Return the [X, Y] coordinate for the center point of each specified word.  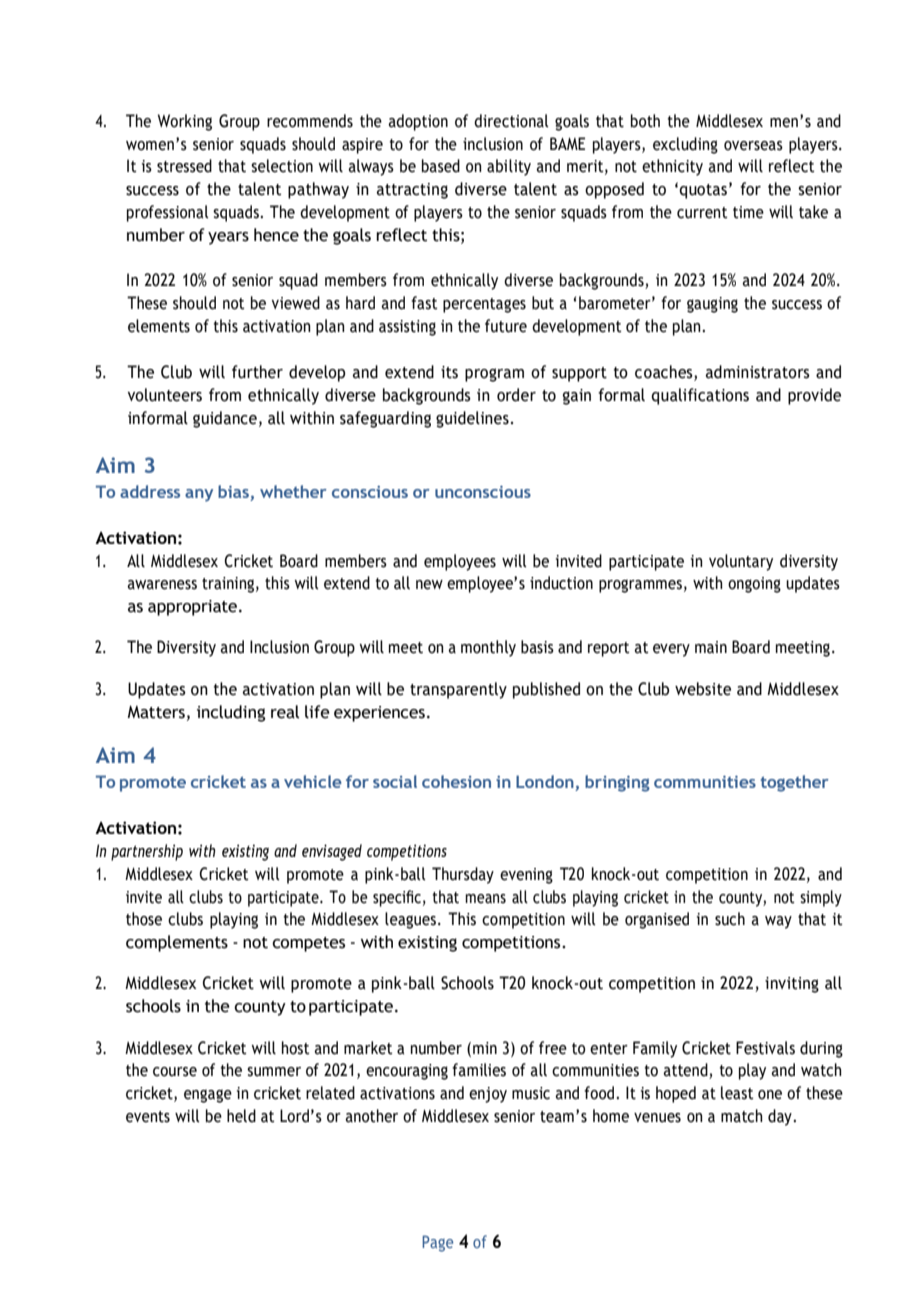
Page [437, 1243]
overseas [753, 146]
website [703, 689]
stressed [184, 166]
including [231, 713]
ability [509, 167]
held [241, 1116]
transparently [458, 690]
